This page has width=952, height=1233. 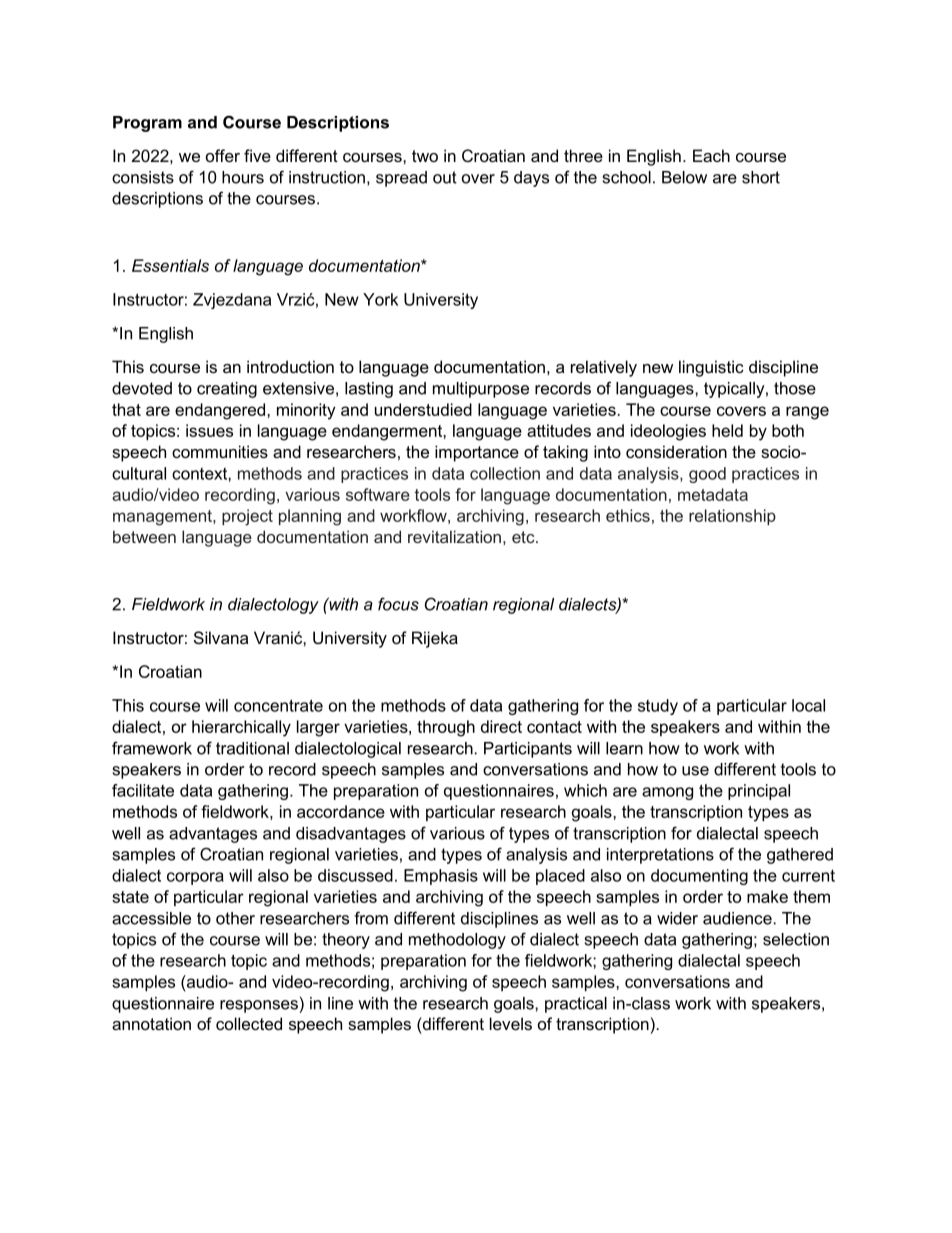 What do you see at coordinates (711, 368) in the page?
I see `linguistic` at bounding box center [711, 368].
